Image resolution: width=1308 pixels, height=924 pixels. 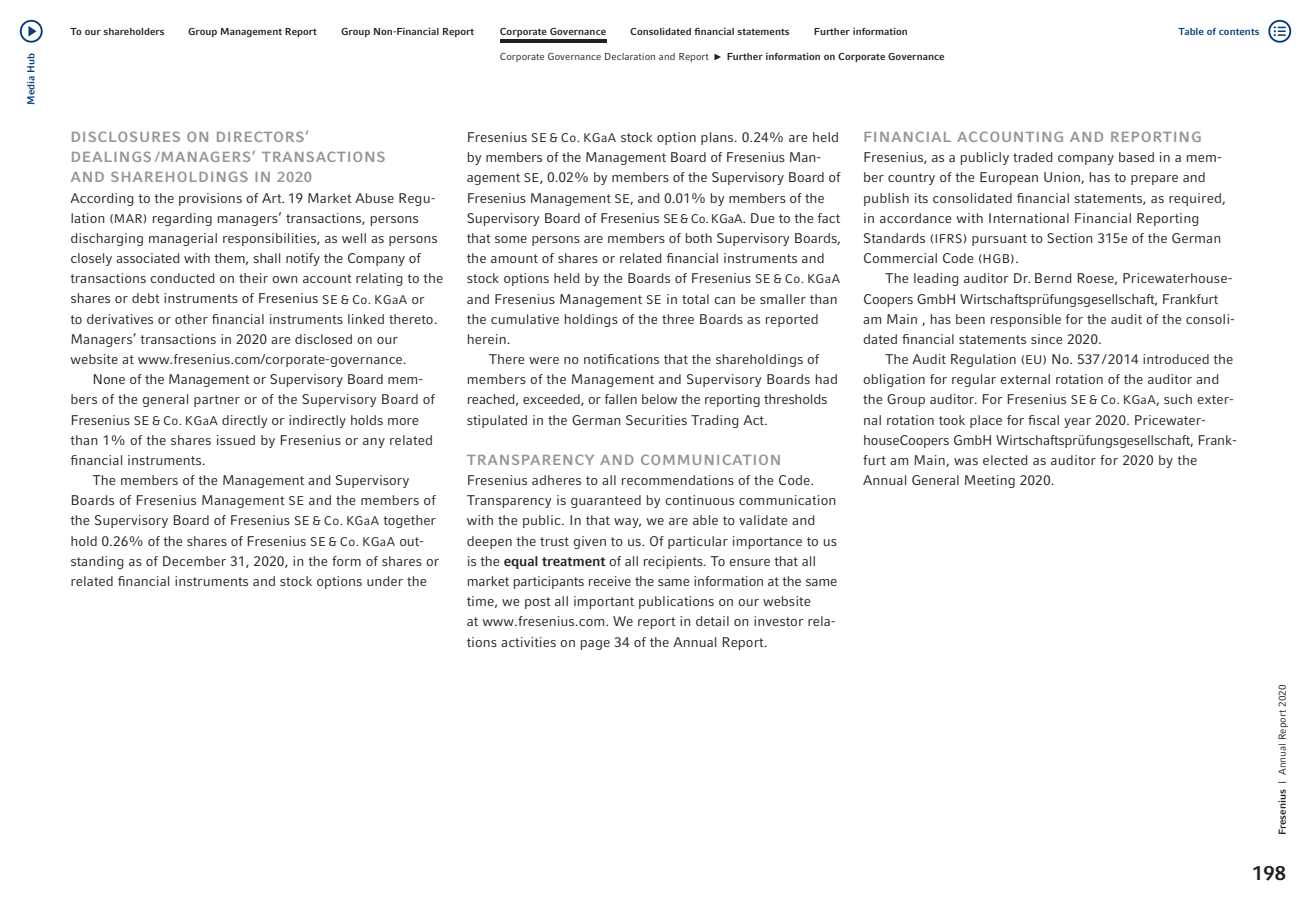 I want to click on three, so click(x=678, y=319).
